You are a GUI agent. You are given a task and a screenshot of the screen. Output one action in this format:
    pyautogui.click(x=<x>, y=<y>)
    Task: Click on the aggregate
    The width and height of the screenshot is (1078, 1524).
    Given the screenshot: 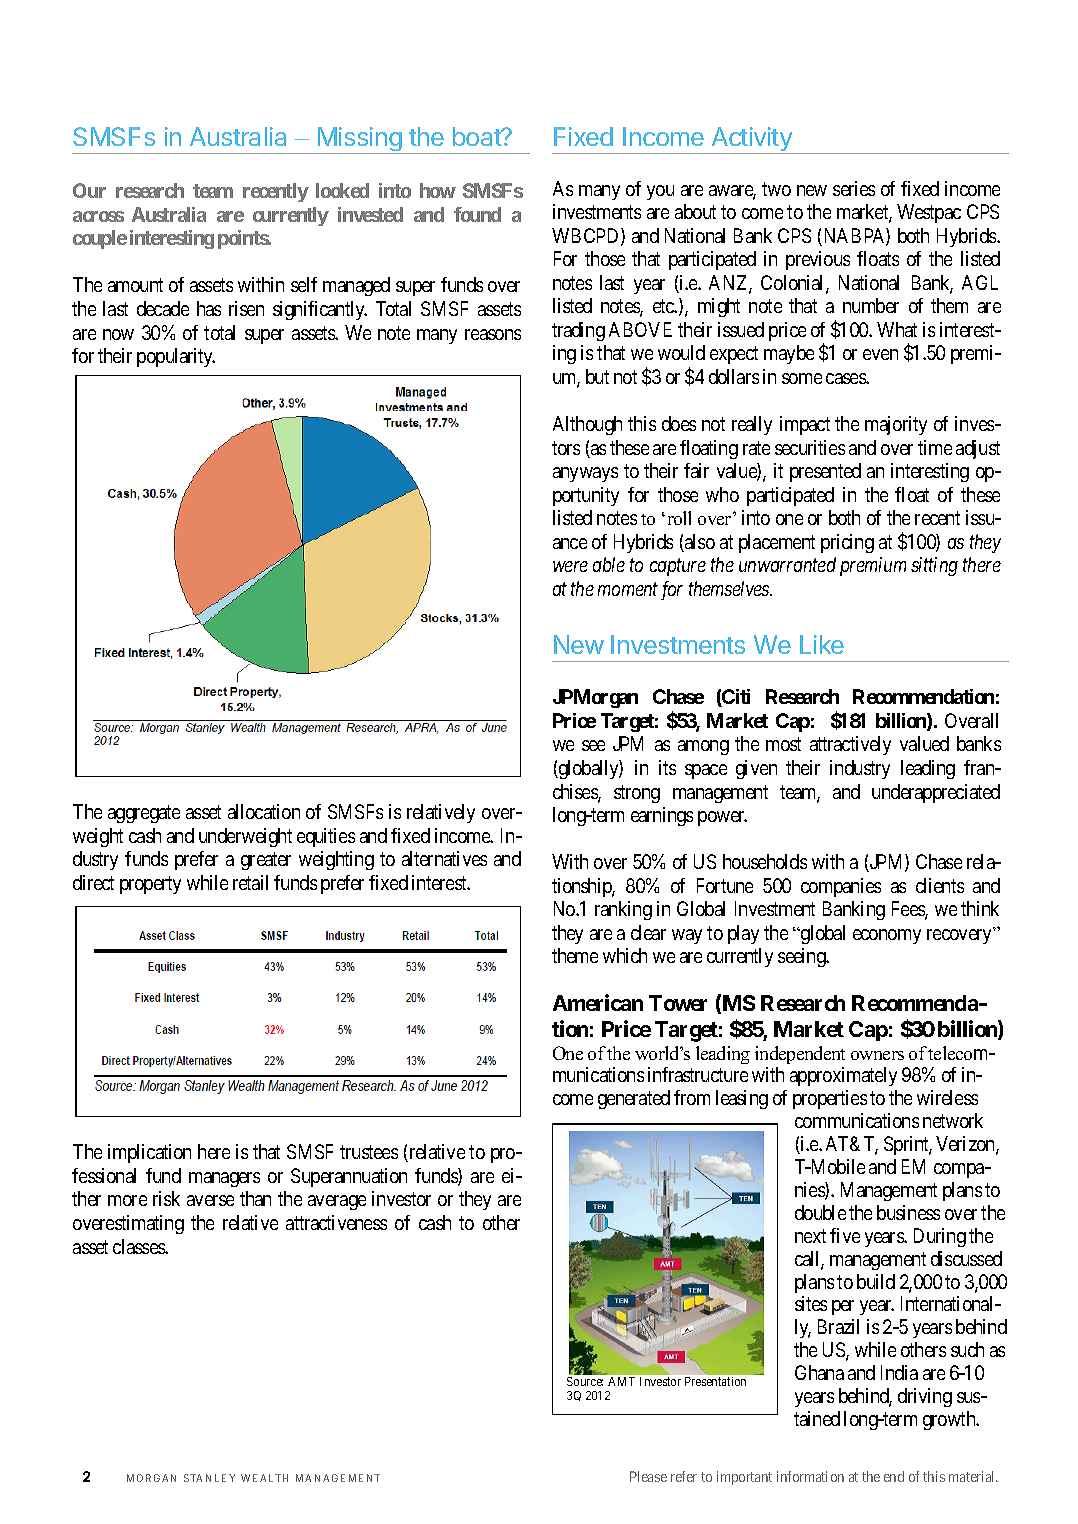 What is the action you would take?
    pyautogui.click(x=144, y=814)
